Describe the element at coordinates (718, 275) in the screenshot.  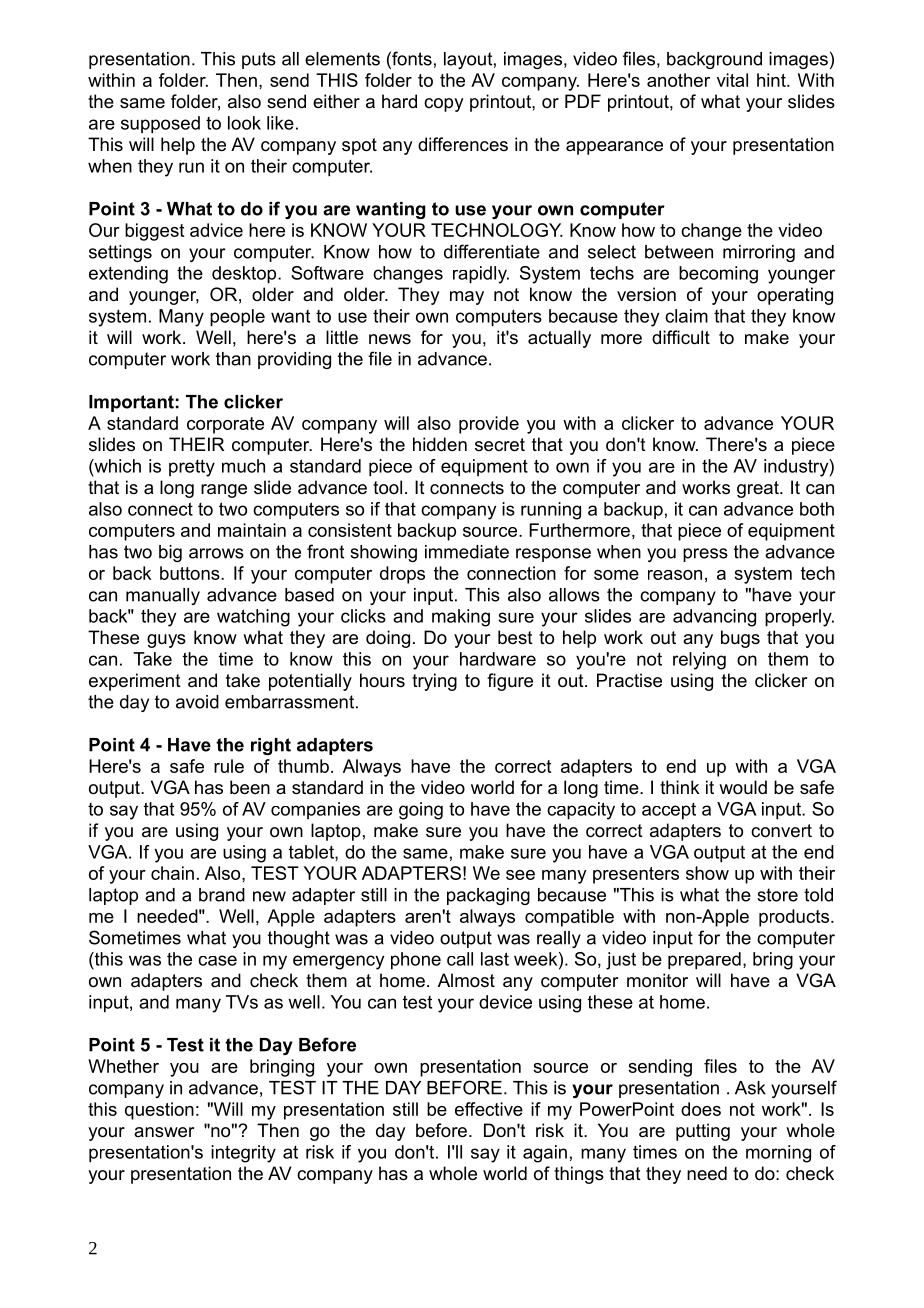
I see `becoming` at that location.
